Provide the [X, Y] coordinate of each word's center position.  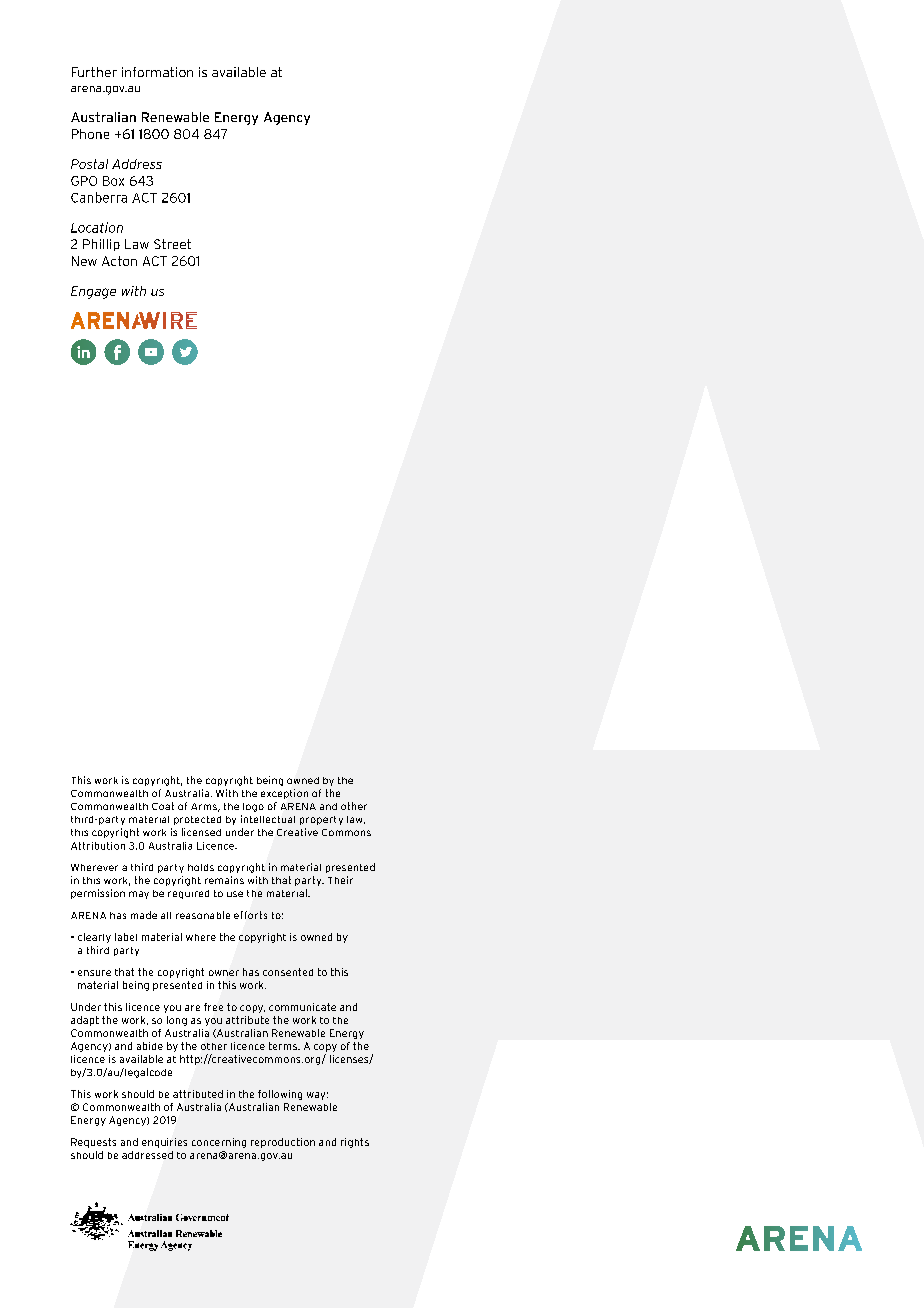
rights [355, 1143]
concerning [219, 1143]
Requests [93, 1143]
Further [94, 72]
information [157, 72]
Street [172, 244]
